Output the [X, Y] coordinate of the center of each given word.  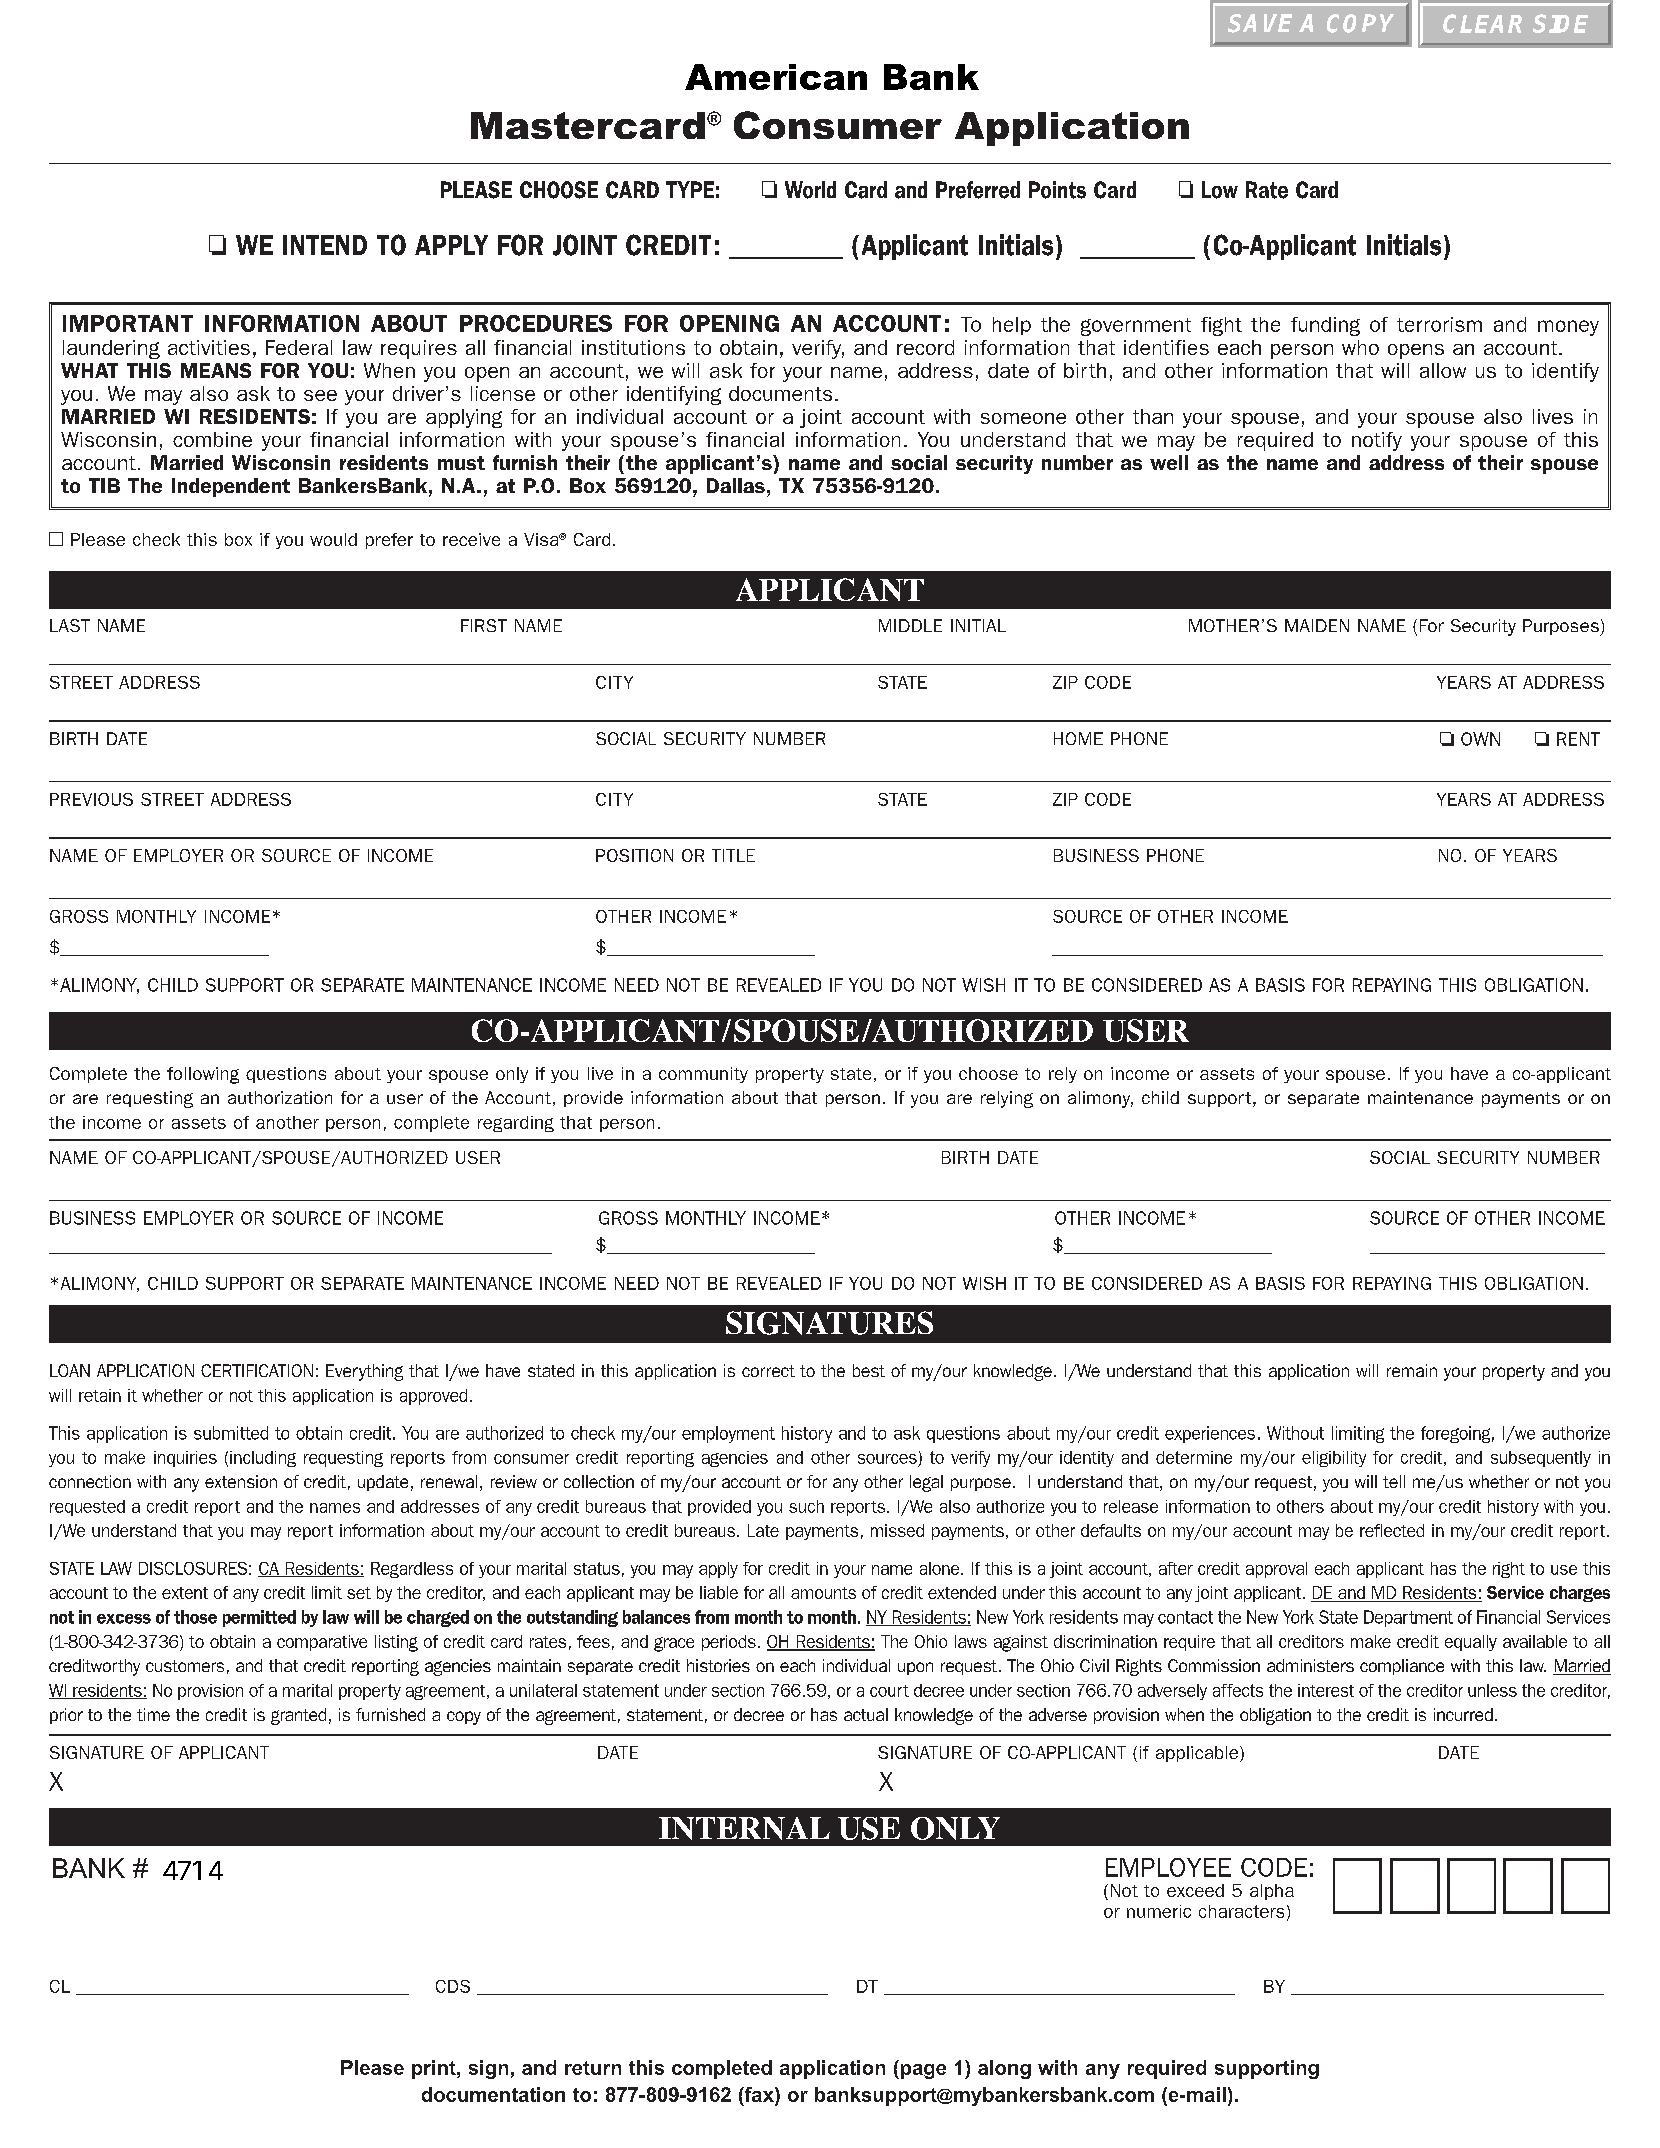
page [922, 2071]
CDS [453, 1986]
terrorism [1439, 324]
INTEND [325, 245]
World [810, 190]
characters [1241, 1911]
